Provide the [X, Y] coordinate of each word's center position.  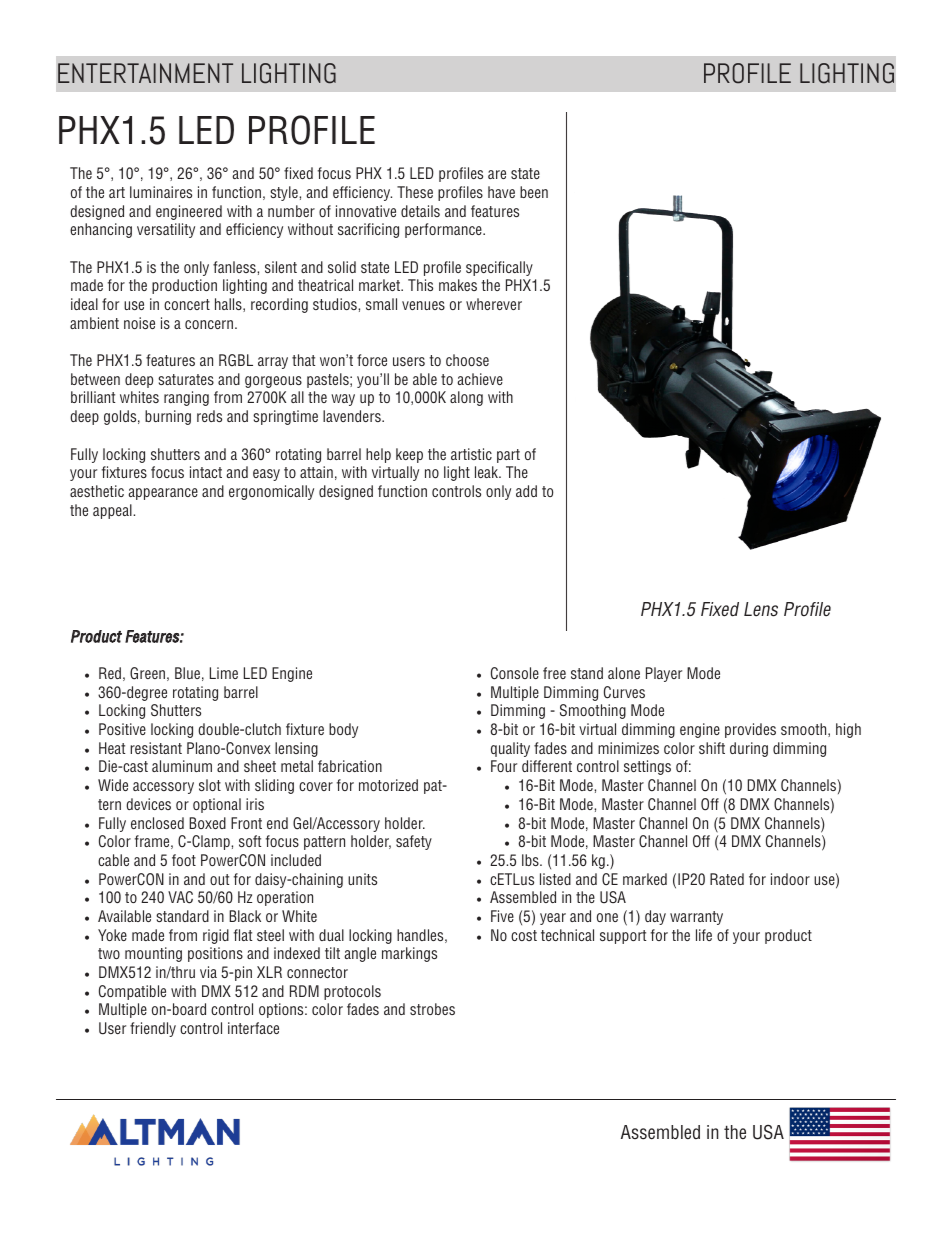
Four [504, 766]
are [497, 174]
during [749, 749]
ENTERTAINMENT [145, 73]
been [534, 192]
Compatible [132, 992]
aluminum [182, 766]
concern [209, 324]
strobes [432, 1009]
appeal [113, 511]
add [526, 491]
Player [664, 674]
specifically [499, 268]
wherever [494, 304]
